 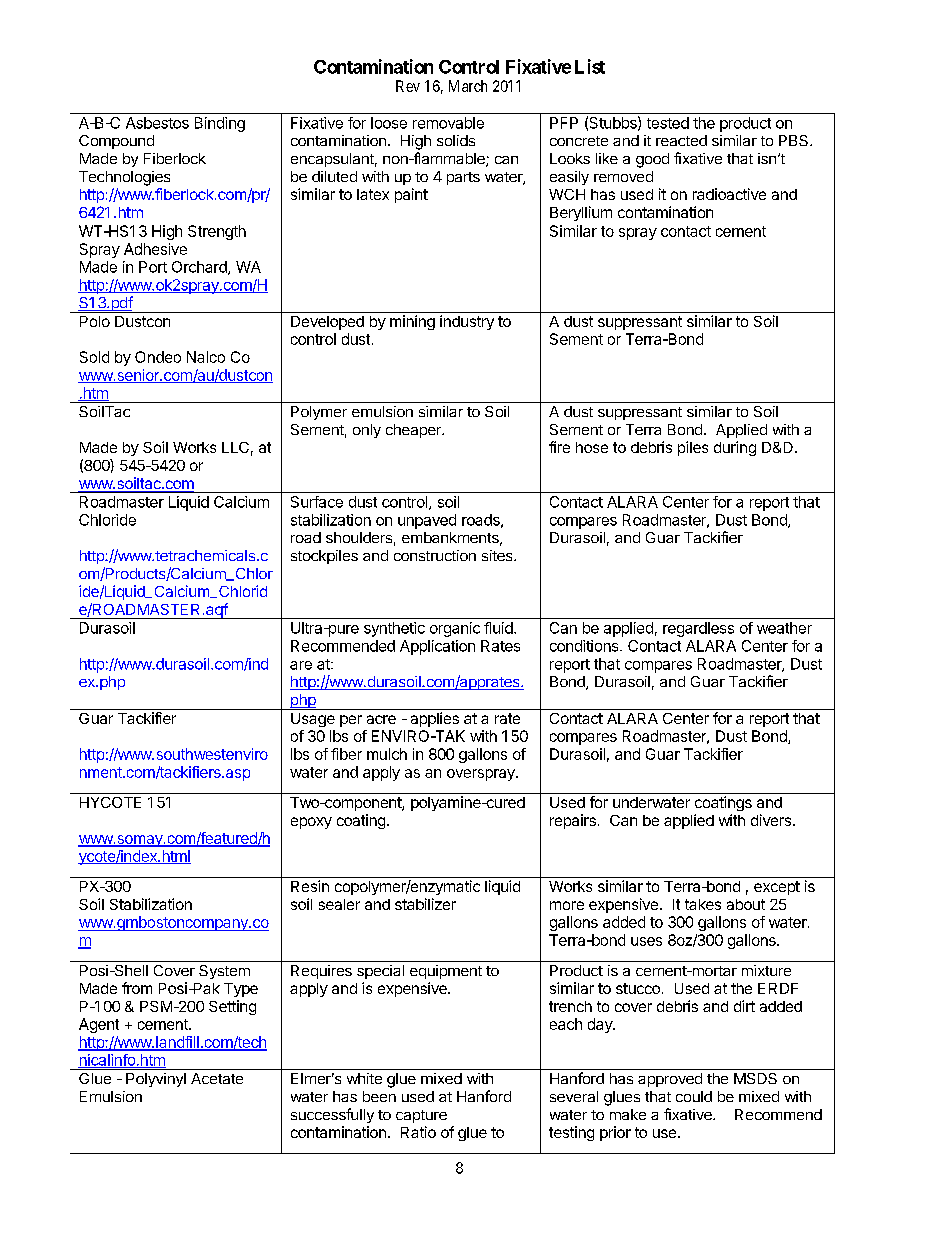 What do you see at coordinates (425, 904) in the document?
I see `stabilizer` at bounding box center [425, 904].
